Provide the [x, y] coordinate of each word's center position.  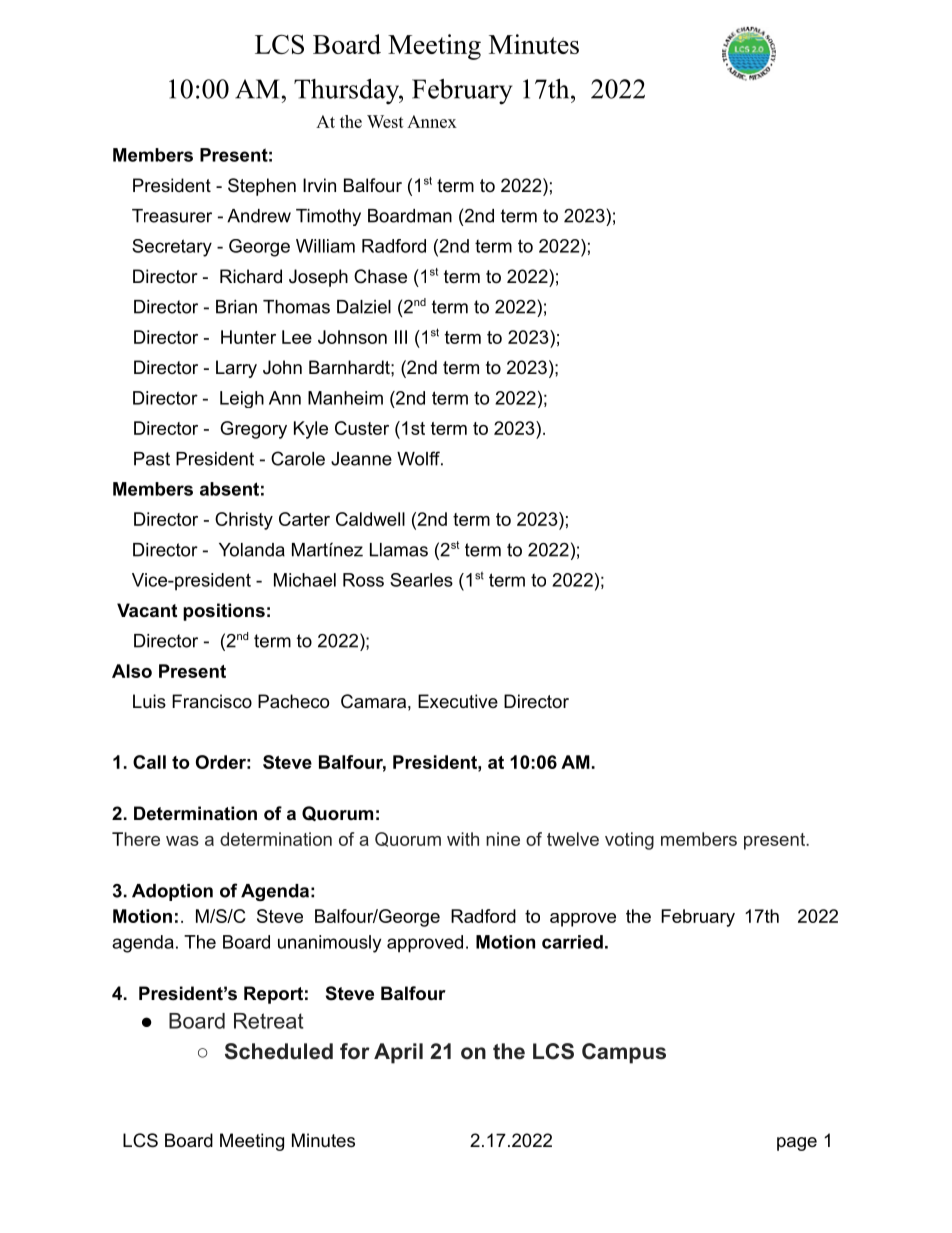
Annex [432, 121]
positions [224, 612]
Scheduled [279, 1051]
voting [629, 841]
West [385, 121]
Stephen [262, 187]
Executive [458, 701]
